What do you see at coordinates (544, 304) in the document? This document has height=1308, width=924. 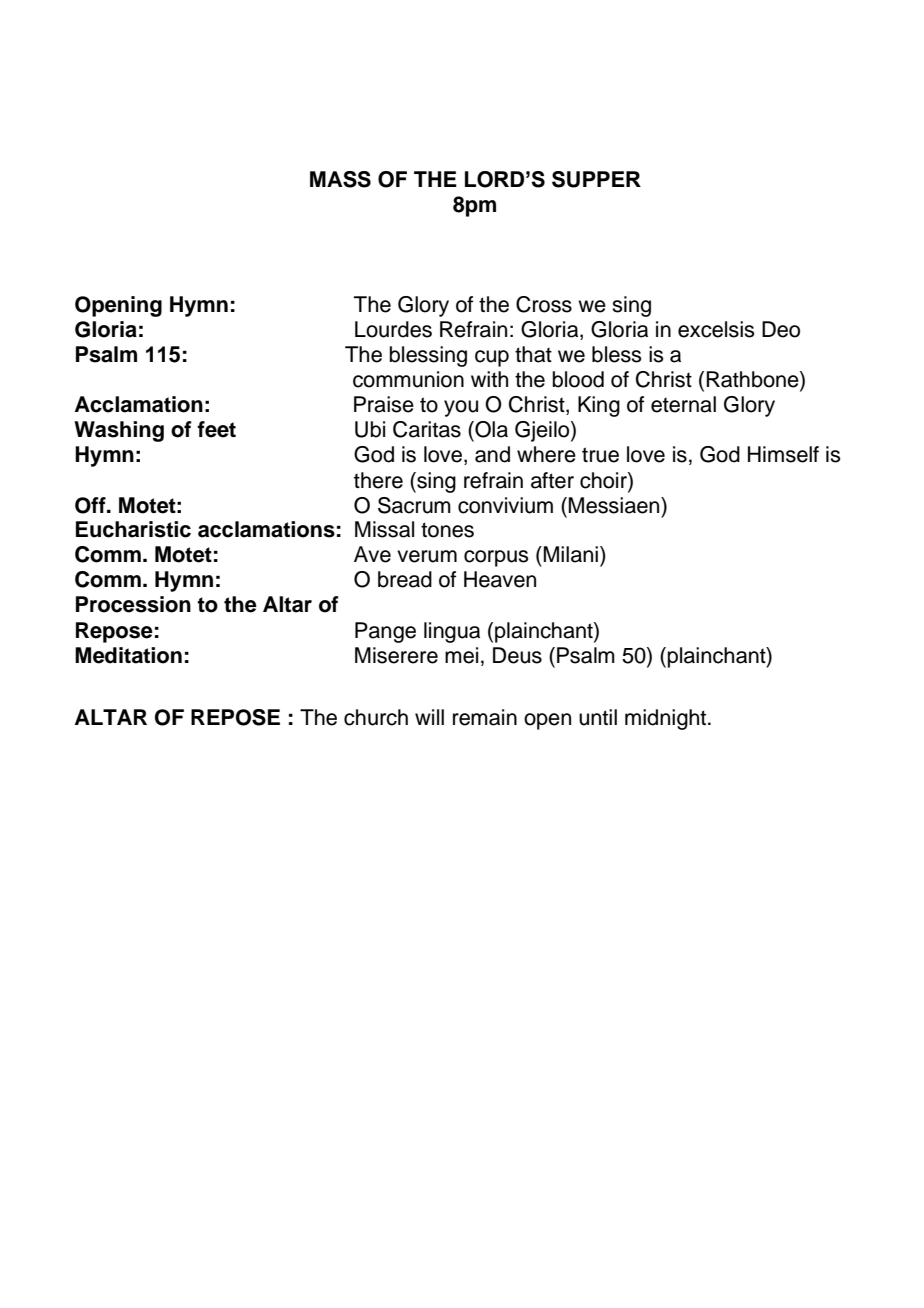 I see `Cross` at bounding box center [544, 304].
